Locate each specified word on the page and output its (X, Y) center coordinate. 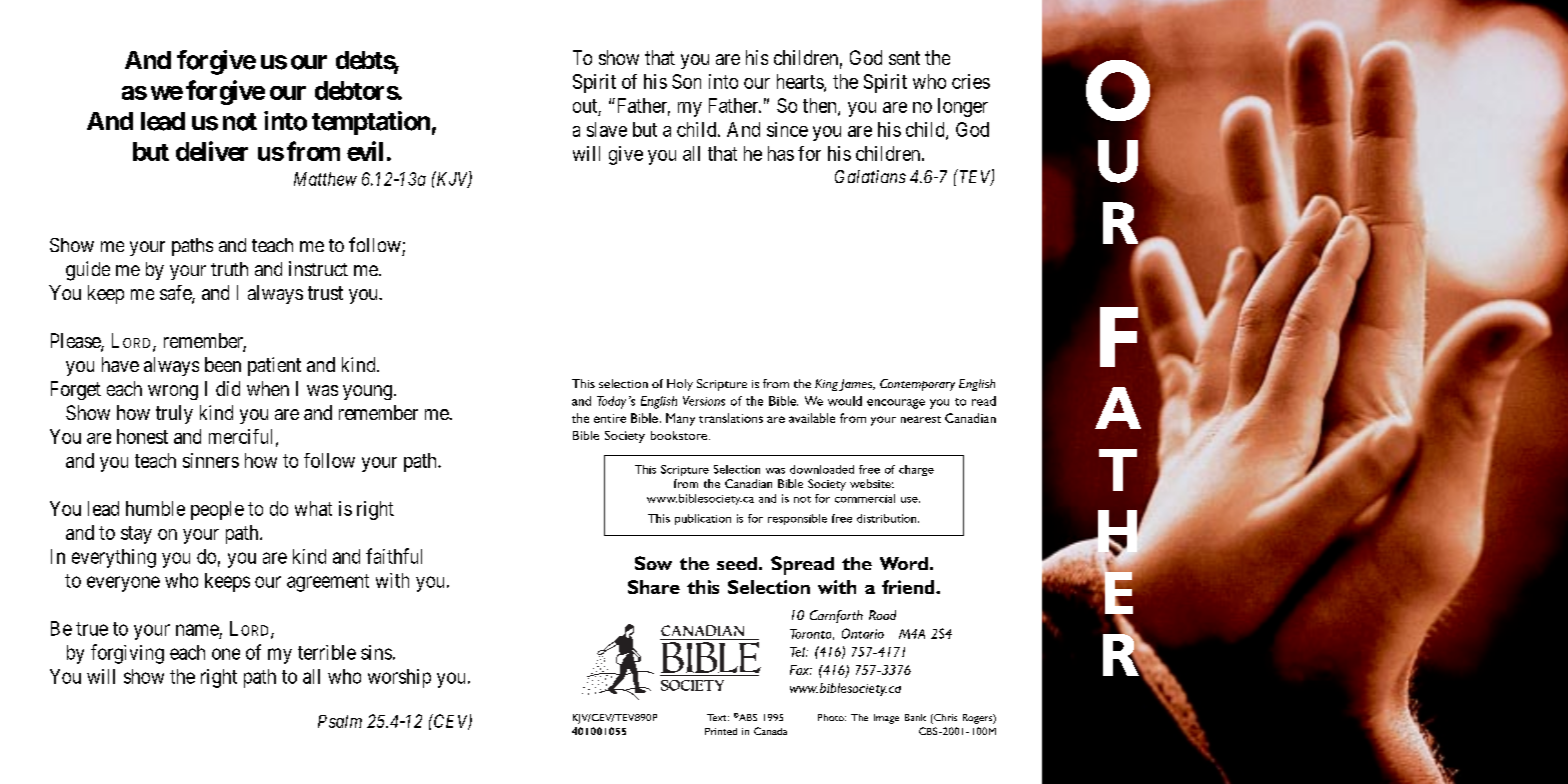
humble (155, 508)
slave (607, 129)
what (313, 508)
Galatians (870, 176)
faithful (394, 556)
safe (176, 294)
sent (904, 58)
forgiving (127, 654)
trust (325, 293)
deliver (212, 151)
